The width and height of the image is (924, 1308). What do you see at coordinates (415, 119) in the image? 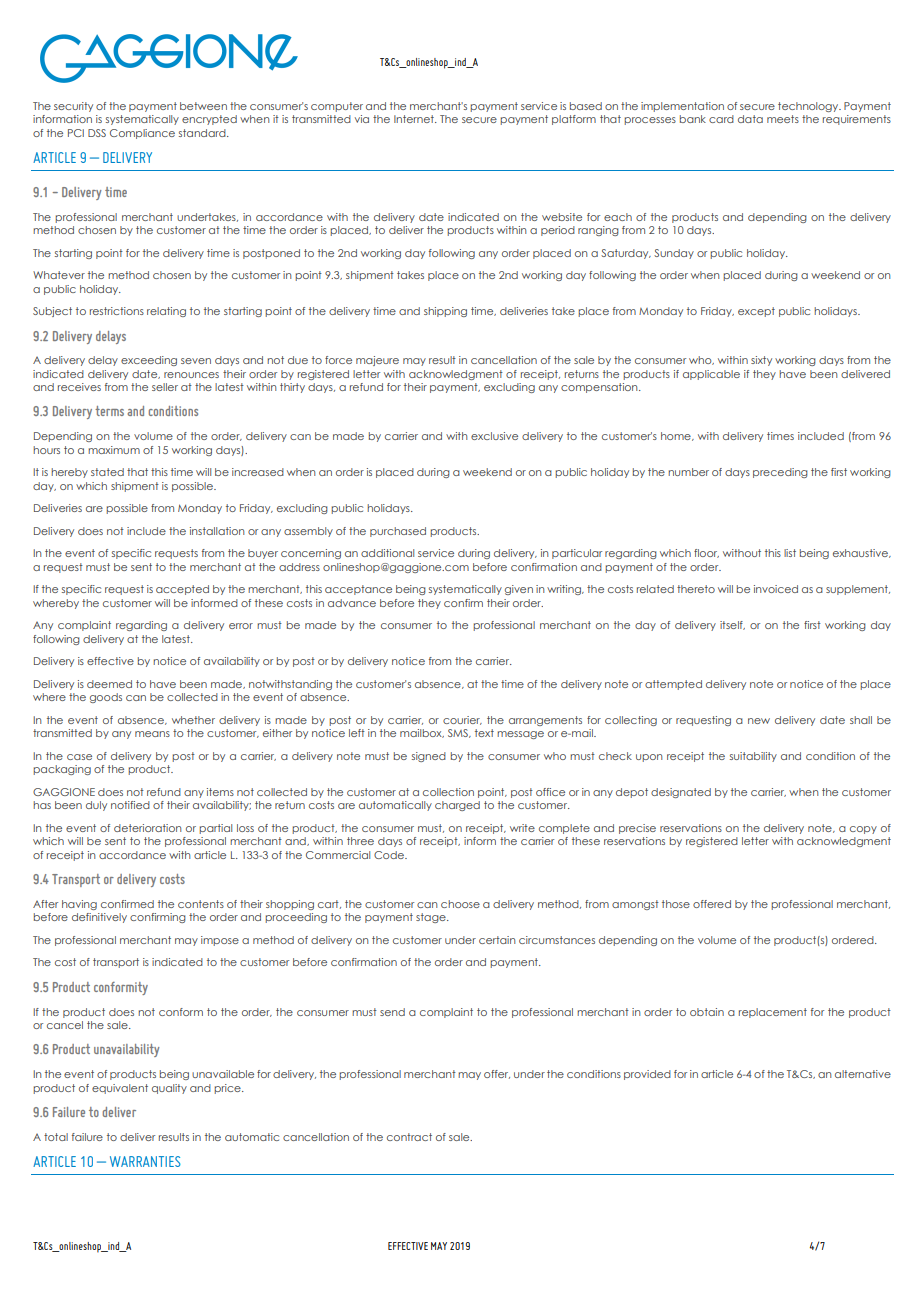
I see `Internet` at bounding box center [415, 119].
